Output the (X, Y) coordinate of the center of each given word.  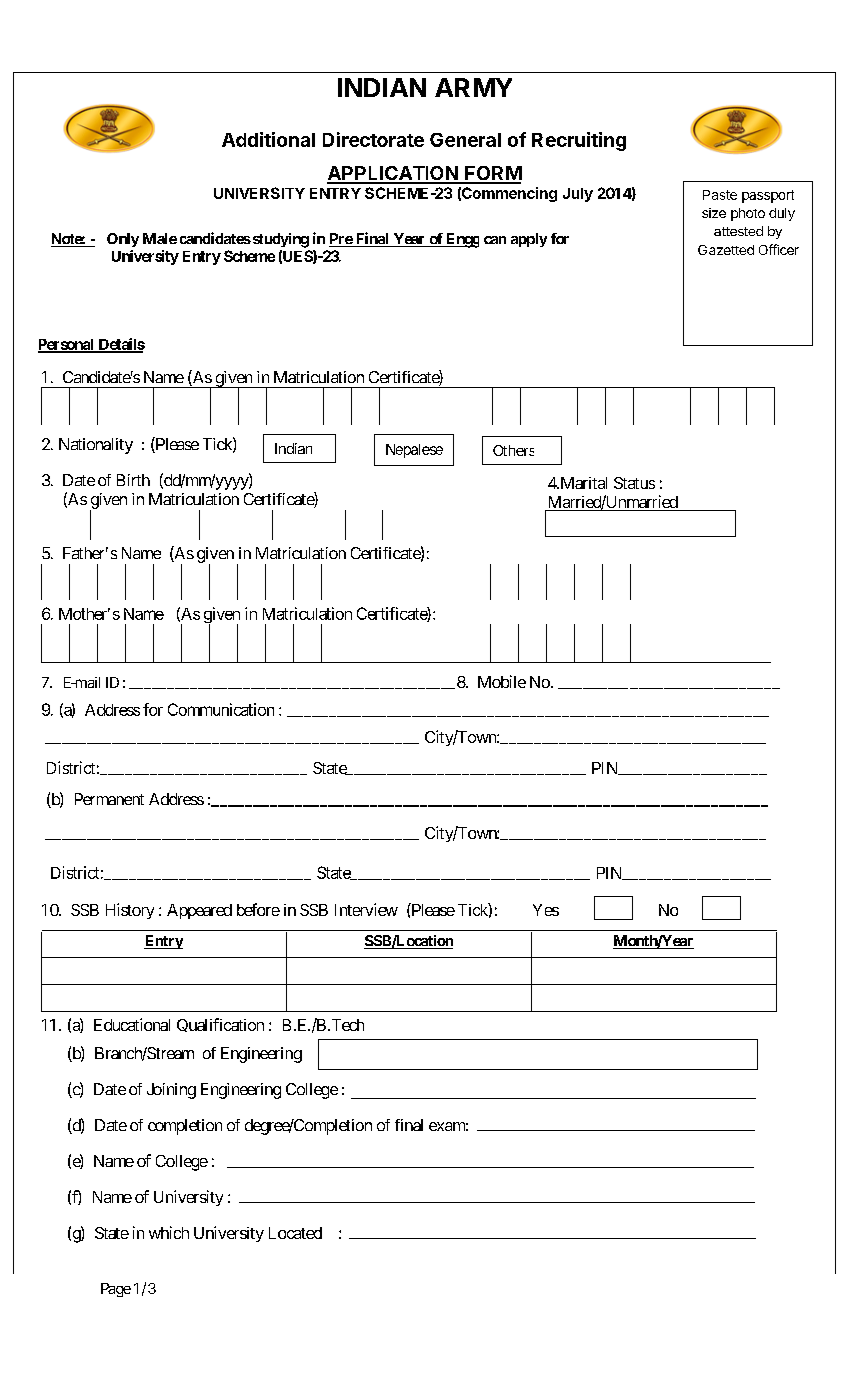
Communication (221, 709)
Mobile (502, 681)
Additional (268, 139)
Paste (720, 195)
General (465, 140)
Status (634, 483)
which (169, 1232)
